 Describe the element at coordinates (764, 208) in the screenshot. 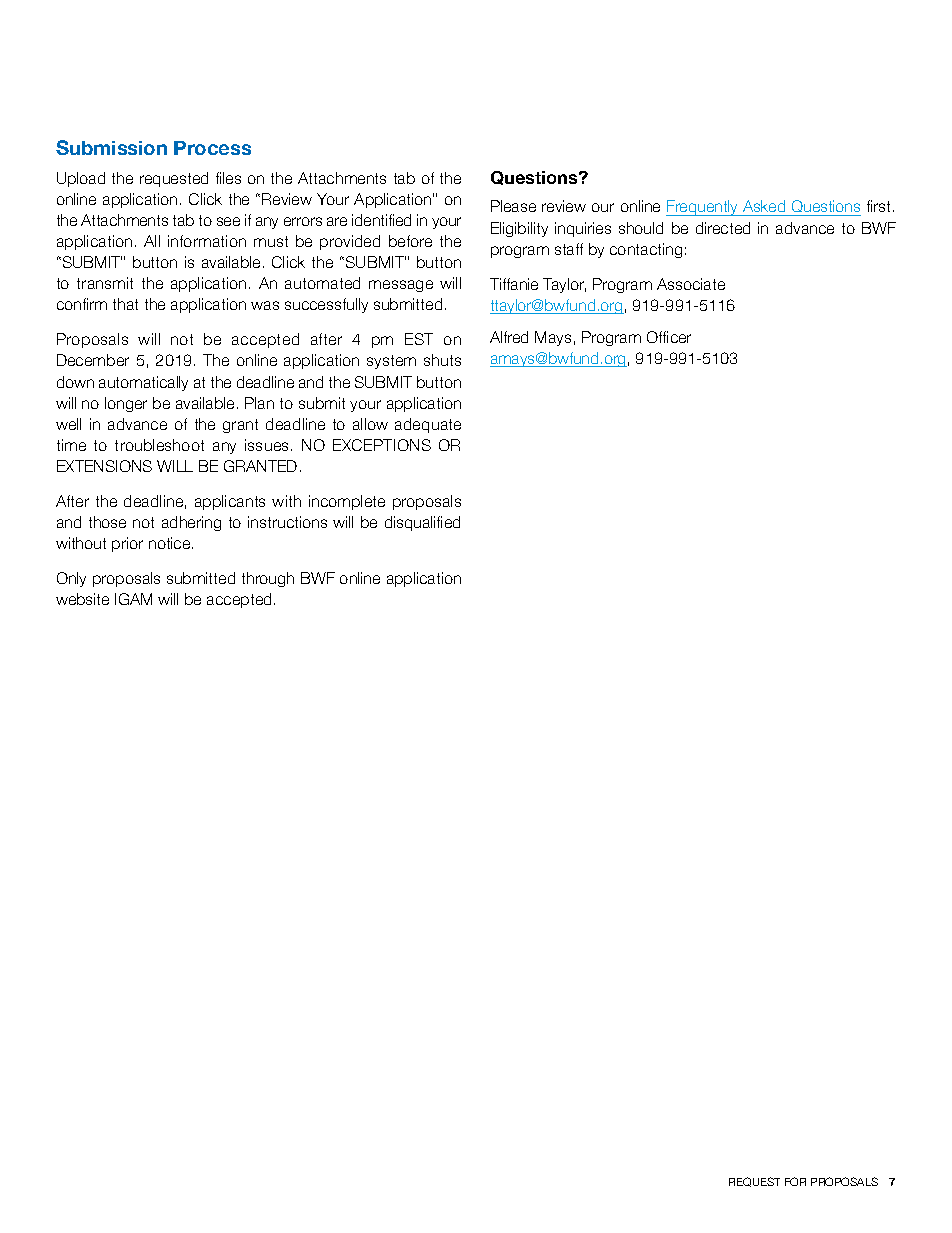

I see `Asked` at that location.
